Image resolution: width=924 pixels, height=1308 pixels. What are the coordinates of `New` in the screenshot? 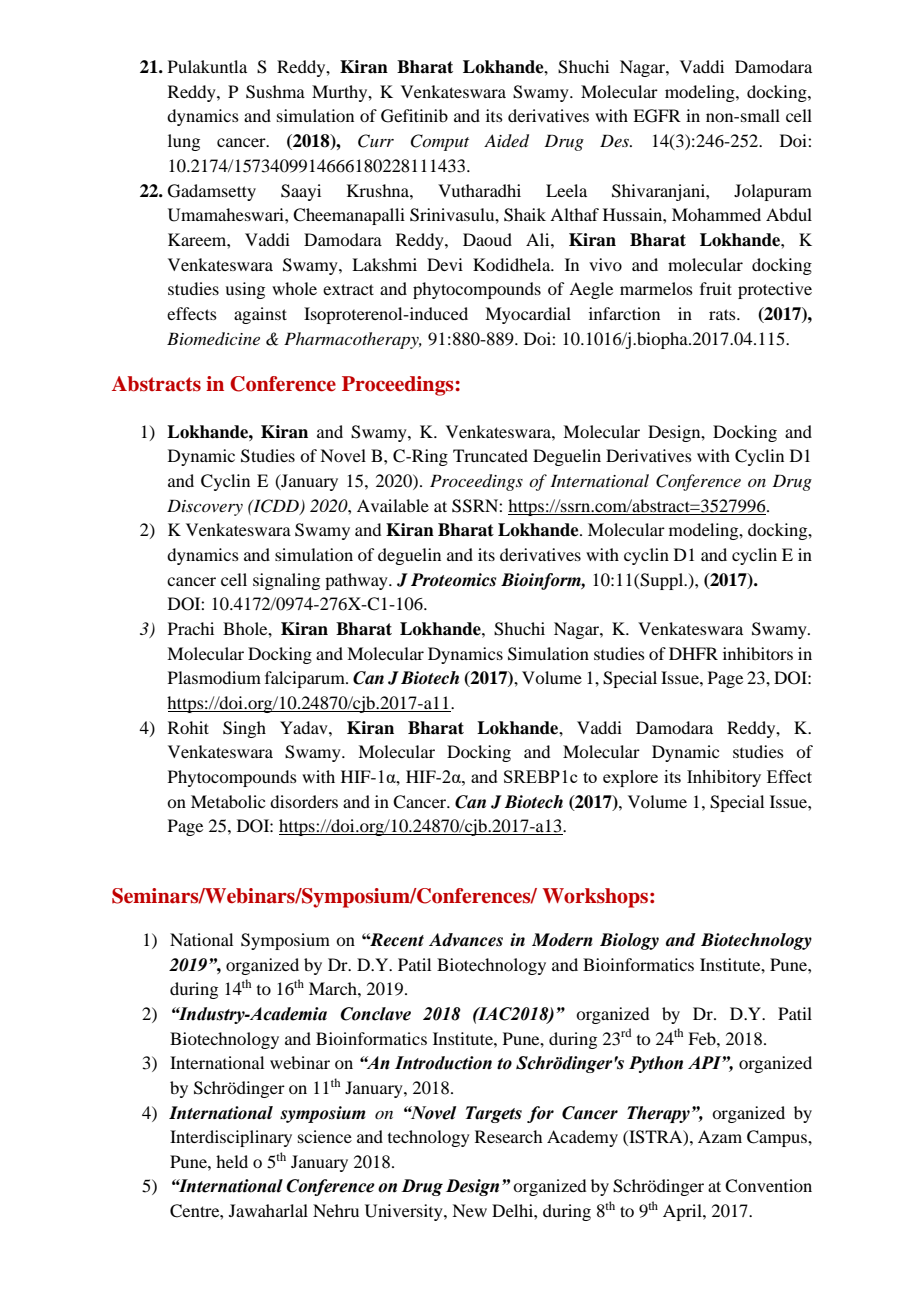 It's located at (469, 1210).
